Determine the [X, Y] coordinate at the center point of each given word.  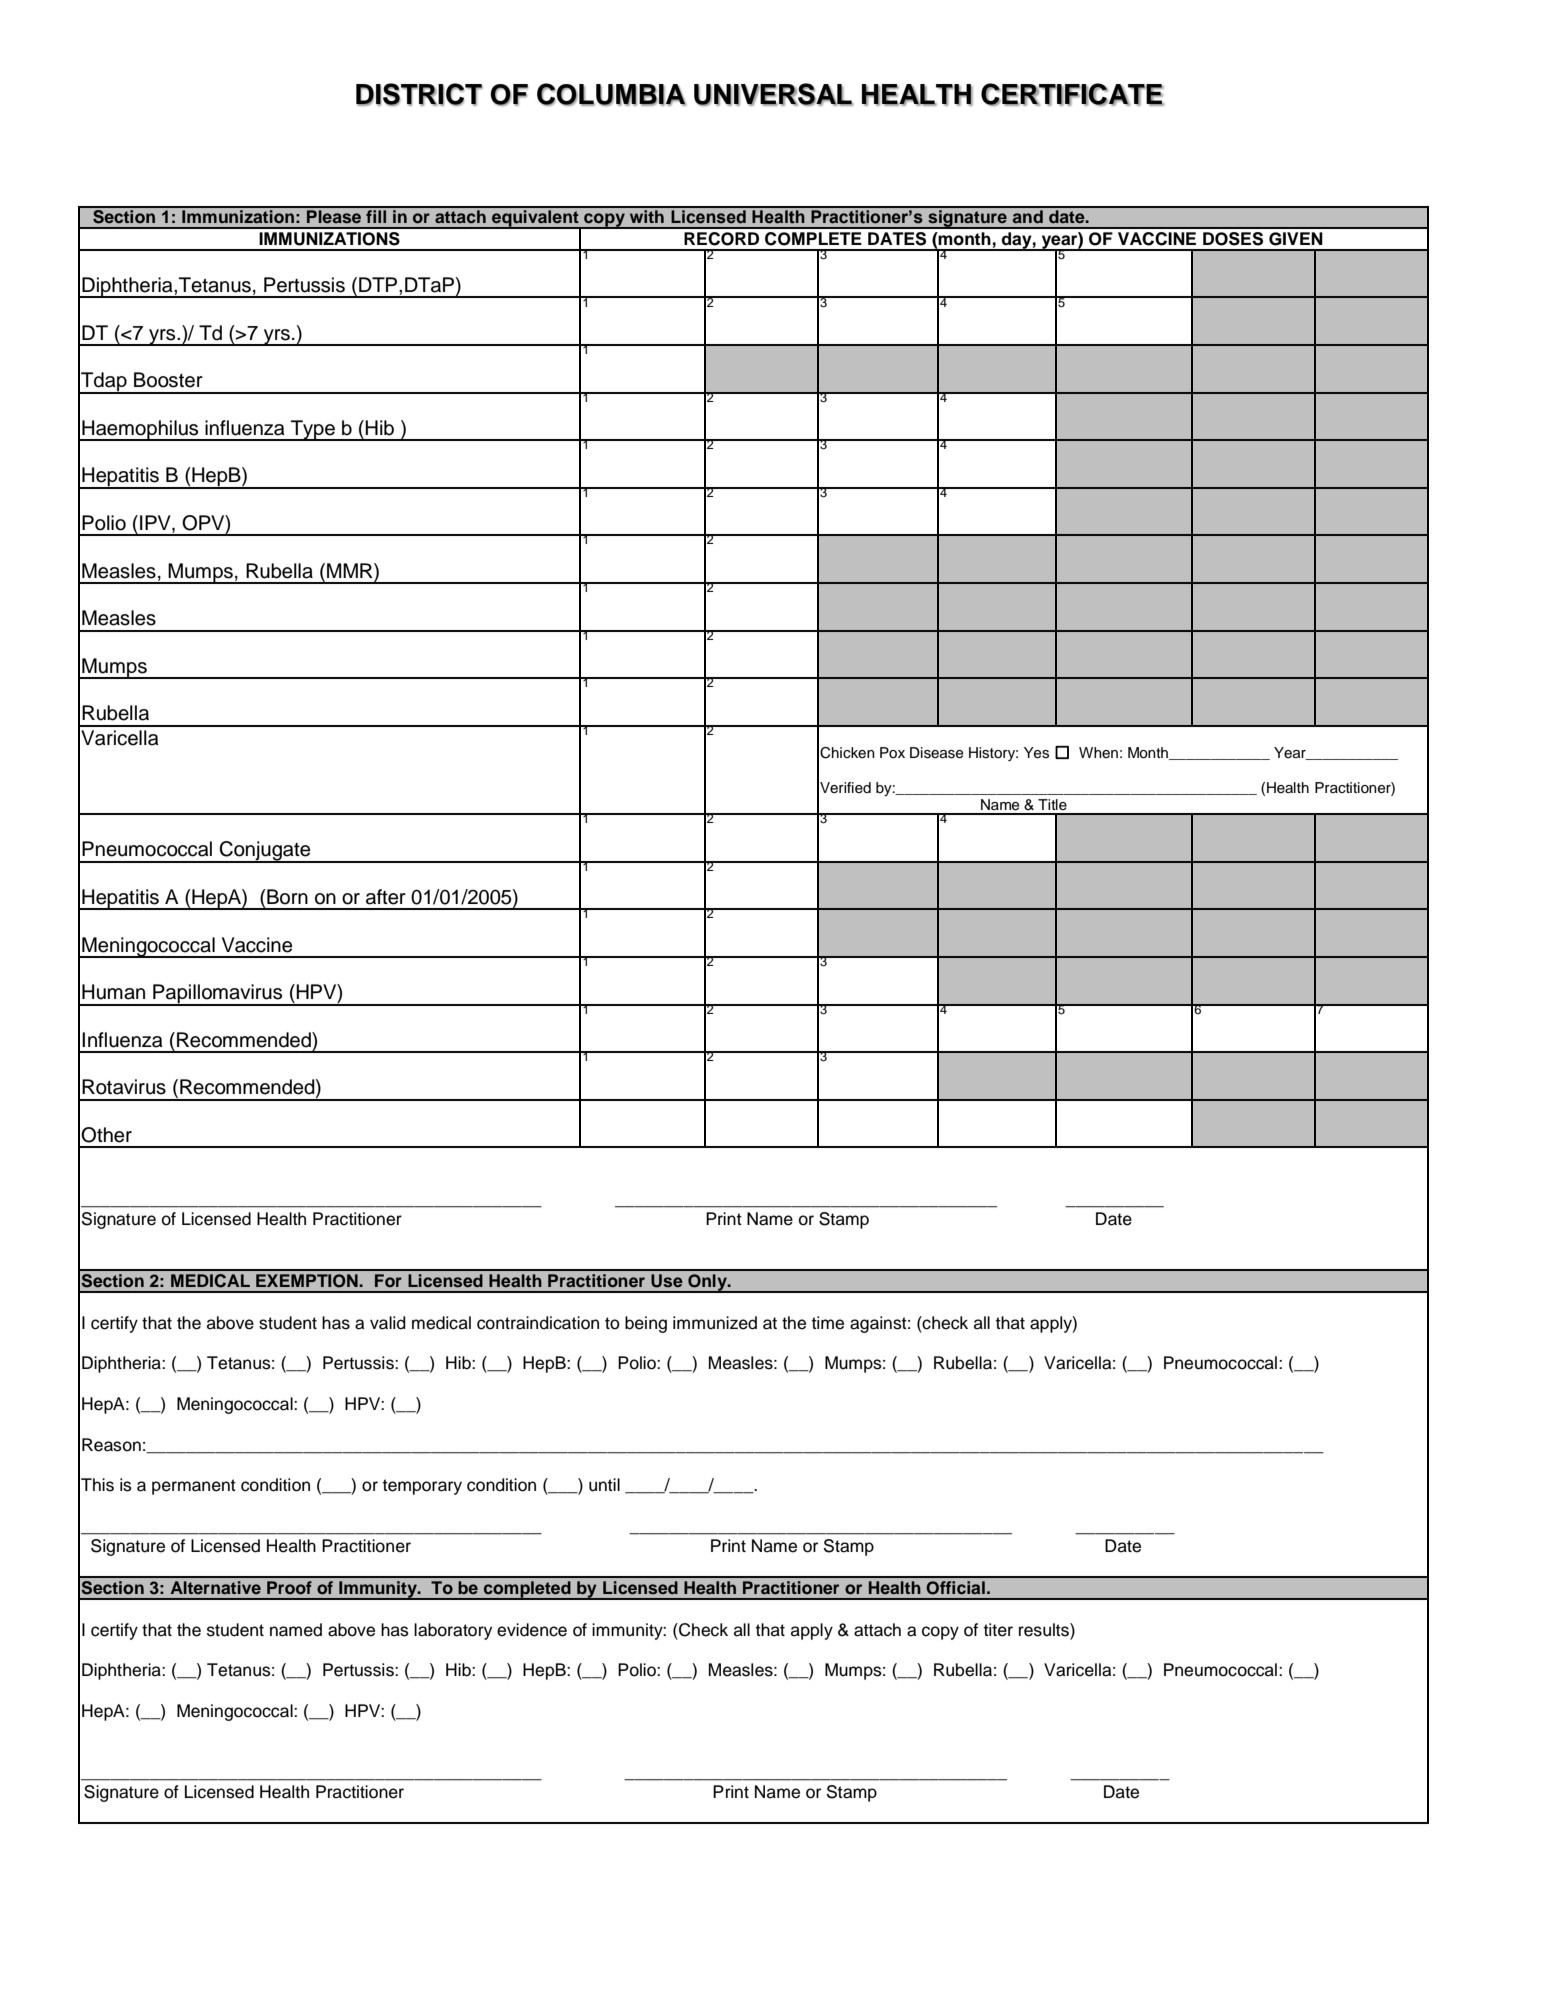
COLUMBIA [611, 94]
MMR [351, 570]
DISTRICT [419, 94]
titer [998, 1630]
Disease [936, 753]
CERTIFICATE [1072, 94]
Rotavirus [124, 1087]
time [828, 1323]
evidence [532, 1630]
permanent [194, 1487]
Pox [892, 752]
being [646, 1324]
